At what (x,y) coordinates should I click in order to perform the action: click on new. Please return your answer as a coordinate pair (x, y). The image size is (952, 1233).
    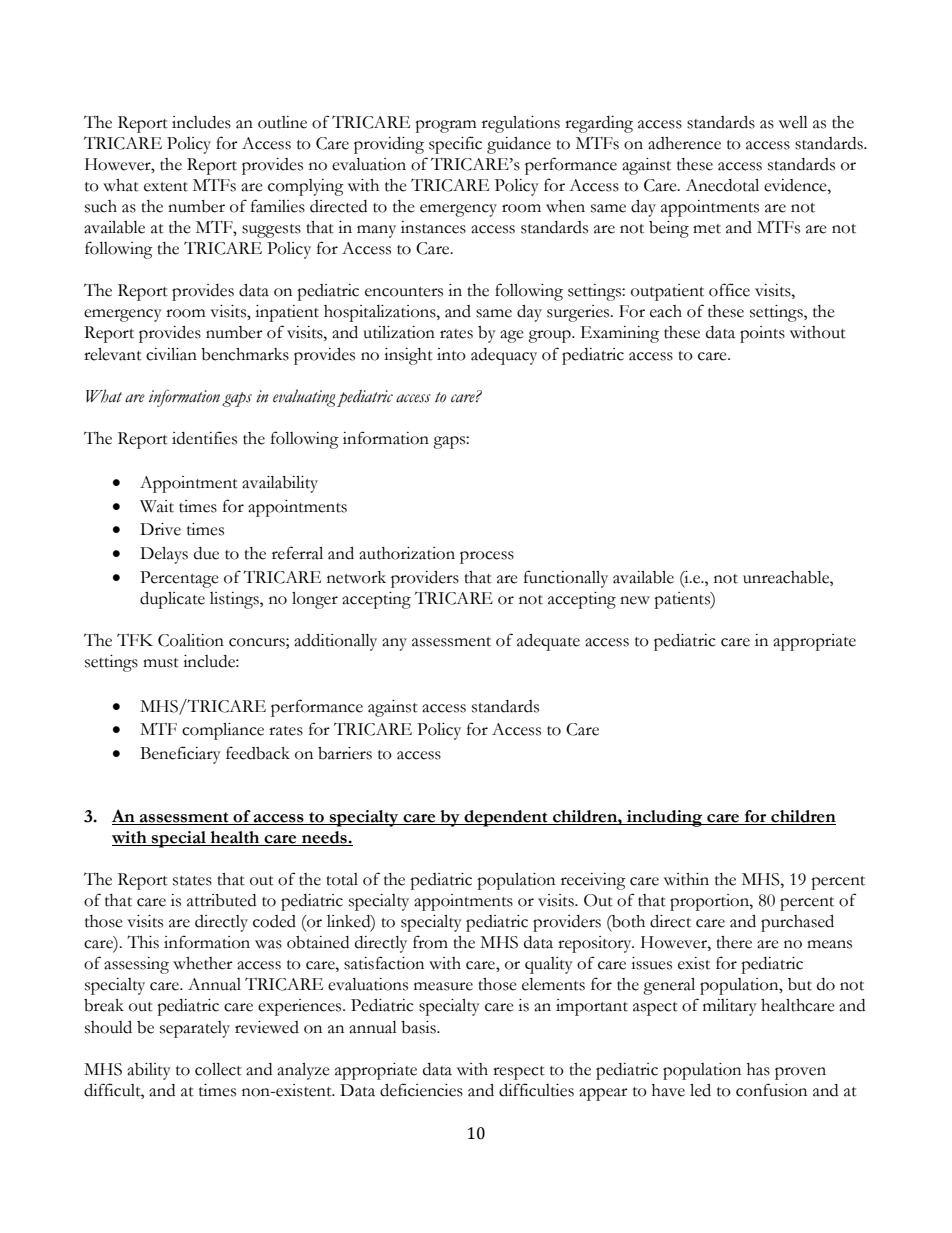
    Looking at the image, I should click on (635, 600).
